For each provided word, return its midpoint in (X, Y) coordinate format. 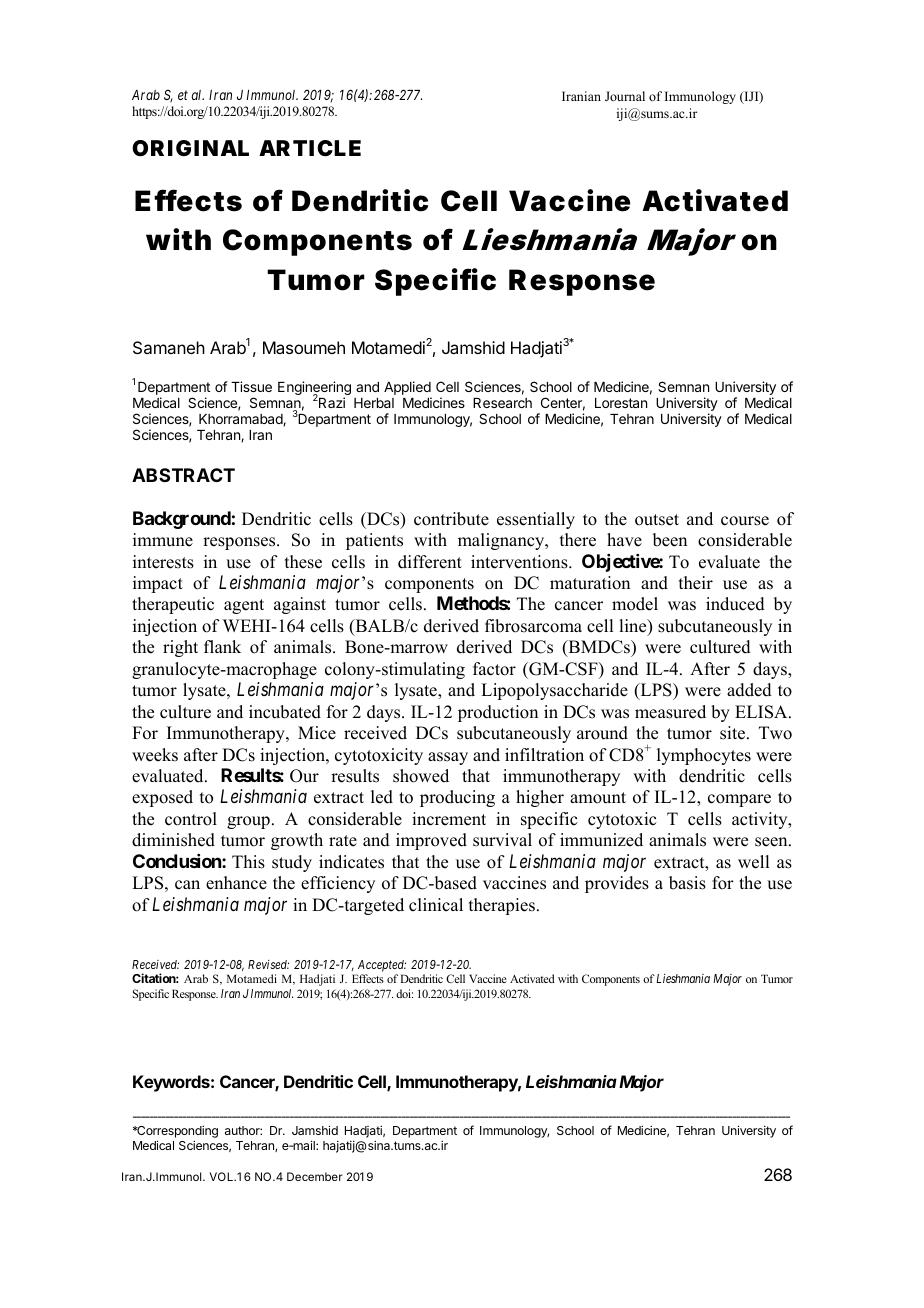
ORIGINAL (190, 148)
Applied (408, 389)
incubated (285, 712)
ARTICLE (310, 148)
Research (502, 403)
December (315, 1176)
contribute (451, 519)
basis (687, 883)
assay (448, 758)
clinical (436, 905)
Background (182, 520)
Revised (268, 964)
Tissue (251, 386)
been (670, 540)
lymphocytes (704, 756)
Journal (625, 96)
